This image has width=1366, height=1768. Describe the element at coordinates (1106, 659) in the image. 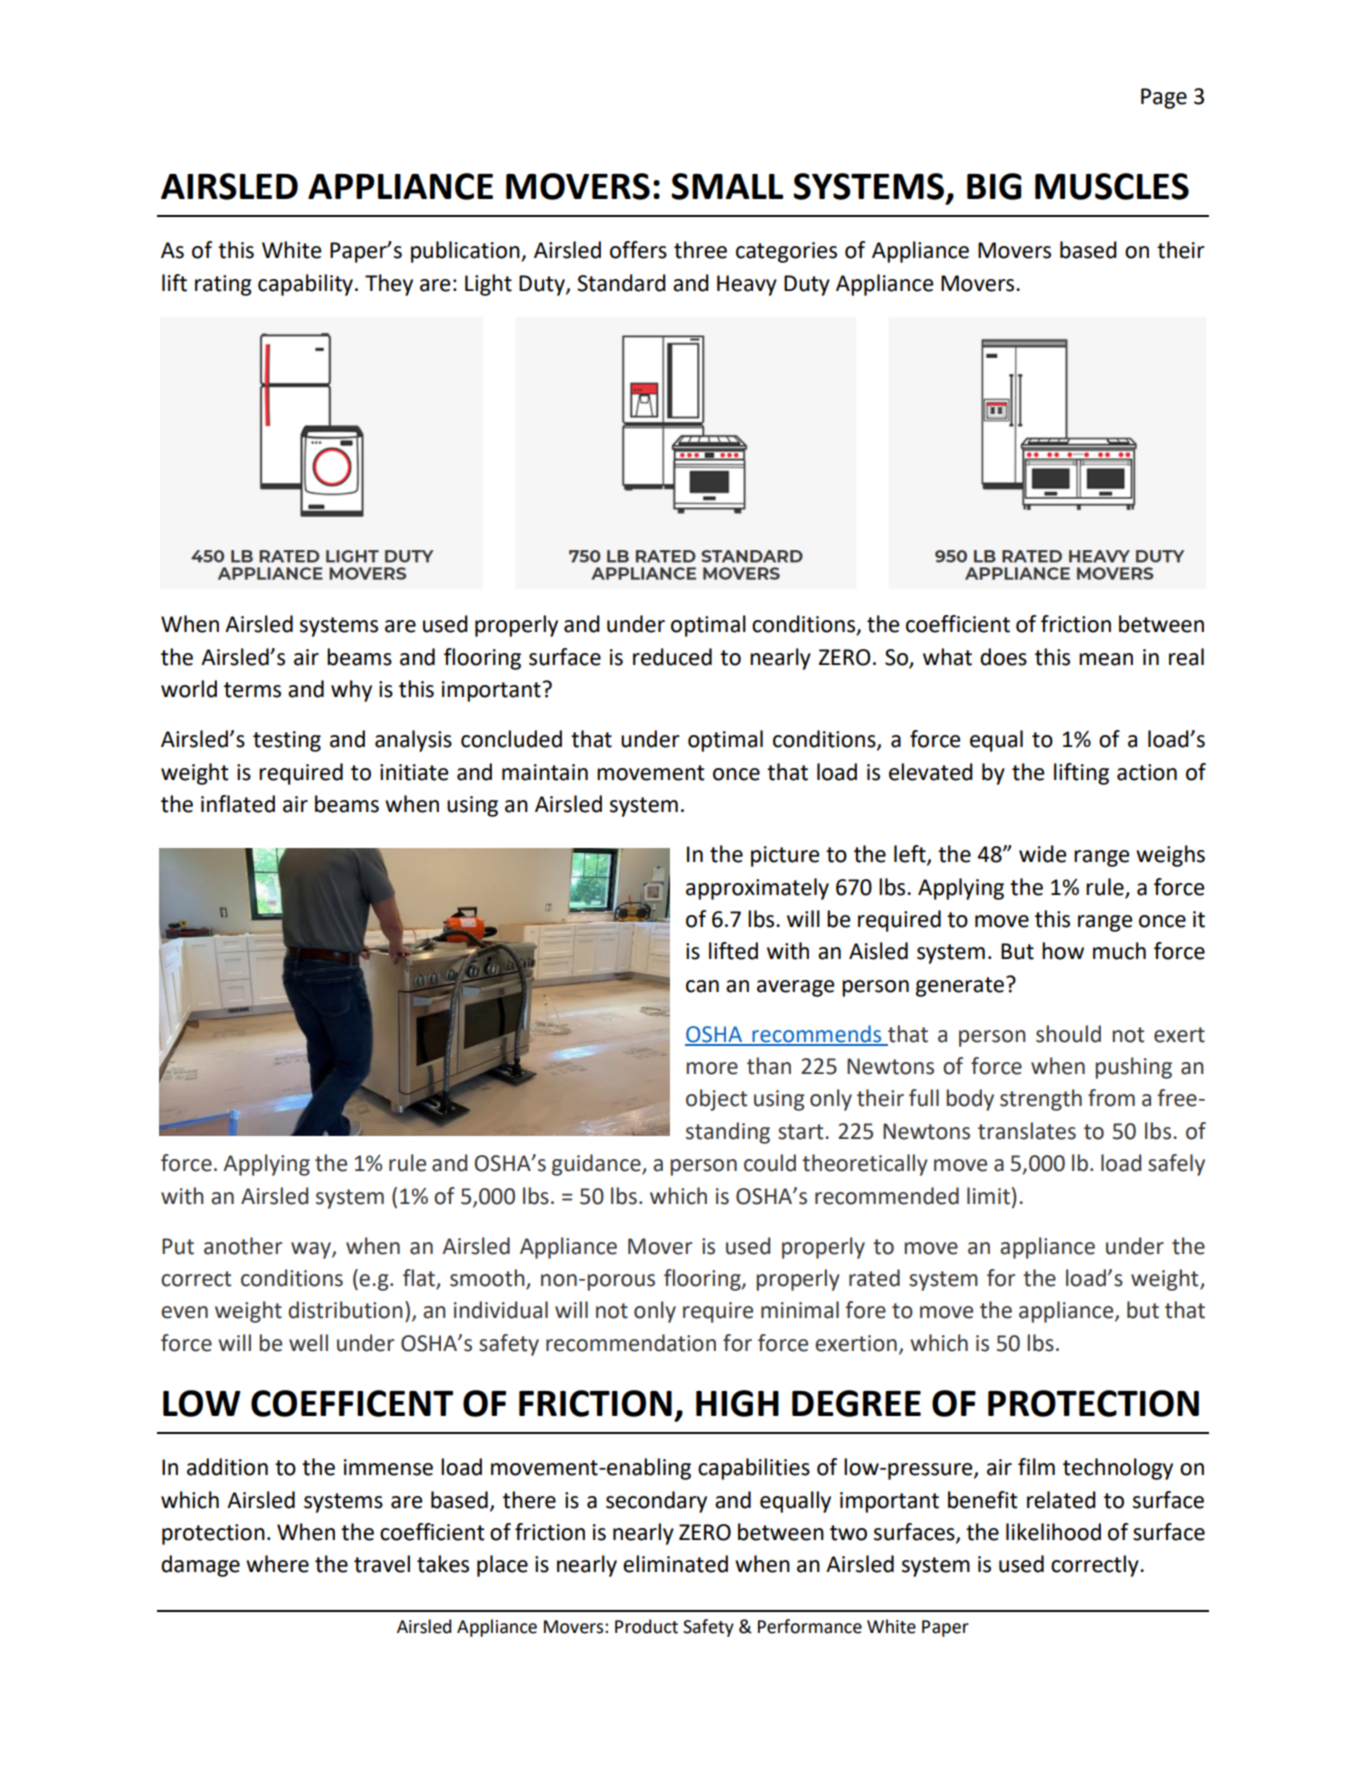

I see `mean` at that location.
